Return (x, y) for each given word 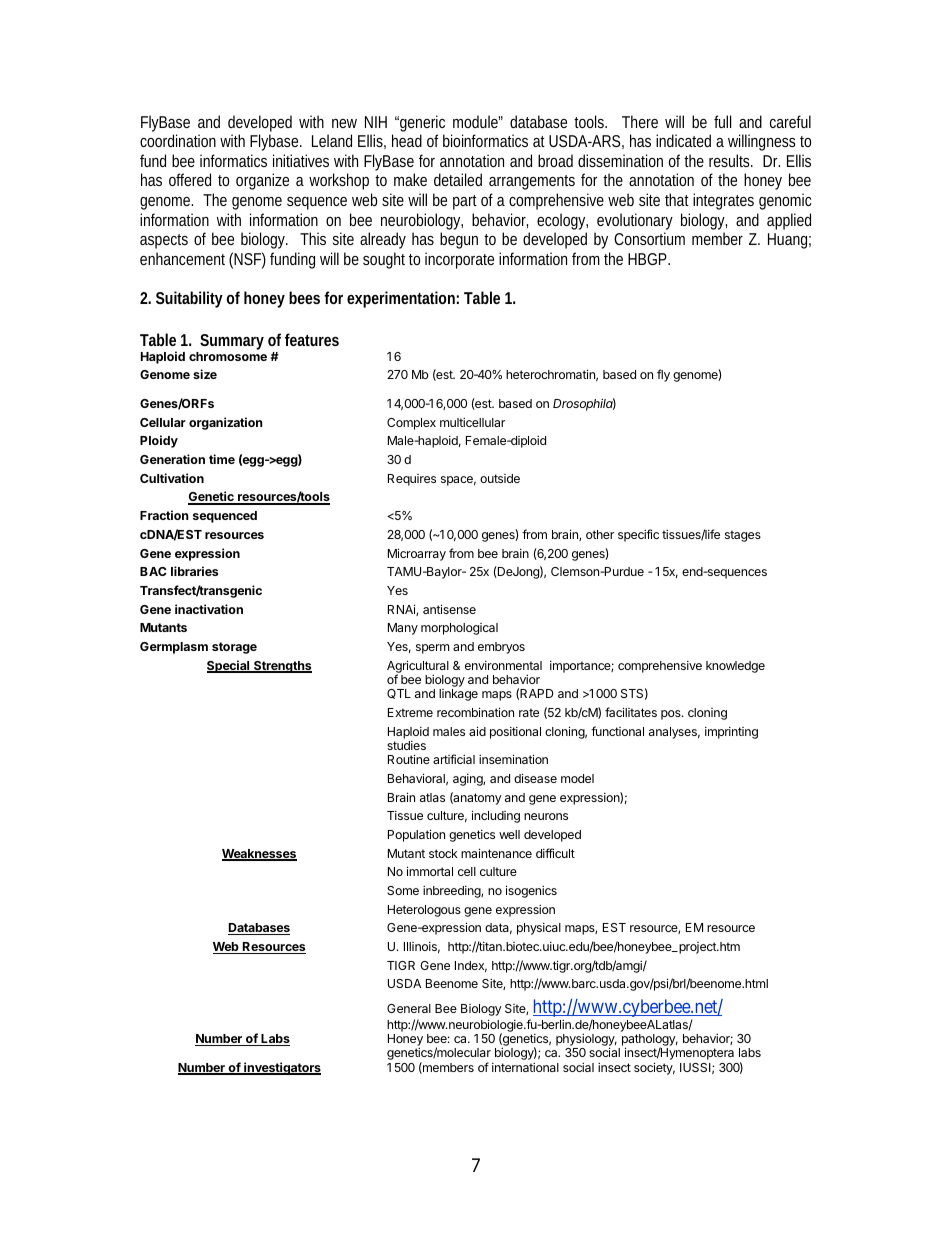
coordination (178, 140)
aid (477, 731)
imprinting (731, 733)
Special (229, 666)
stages (743, 536)
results (731, 160)
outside (500, 478)
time (222, 459)
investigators (281, 1068)
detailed (458, 179)
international (525, 1067)
